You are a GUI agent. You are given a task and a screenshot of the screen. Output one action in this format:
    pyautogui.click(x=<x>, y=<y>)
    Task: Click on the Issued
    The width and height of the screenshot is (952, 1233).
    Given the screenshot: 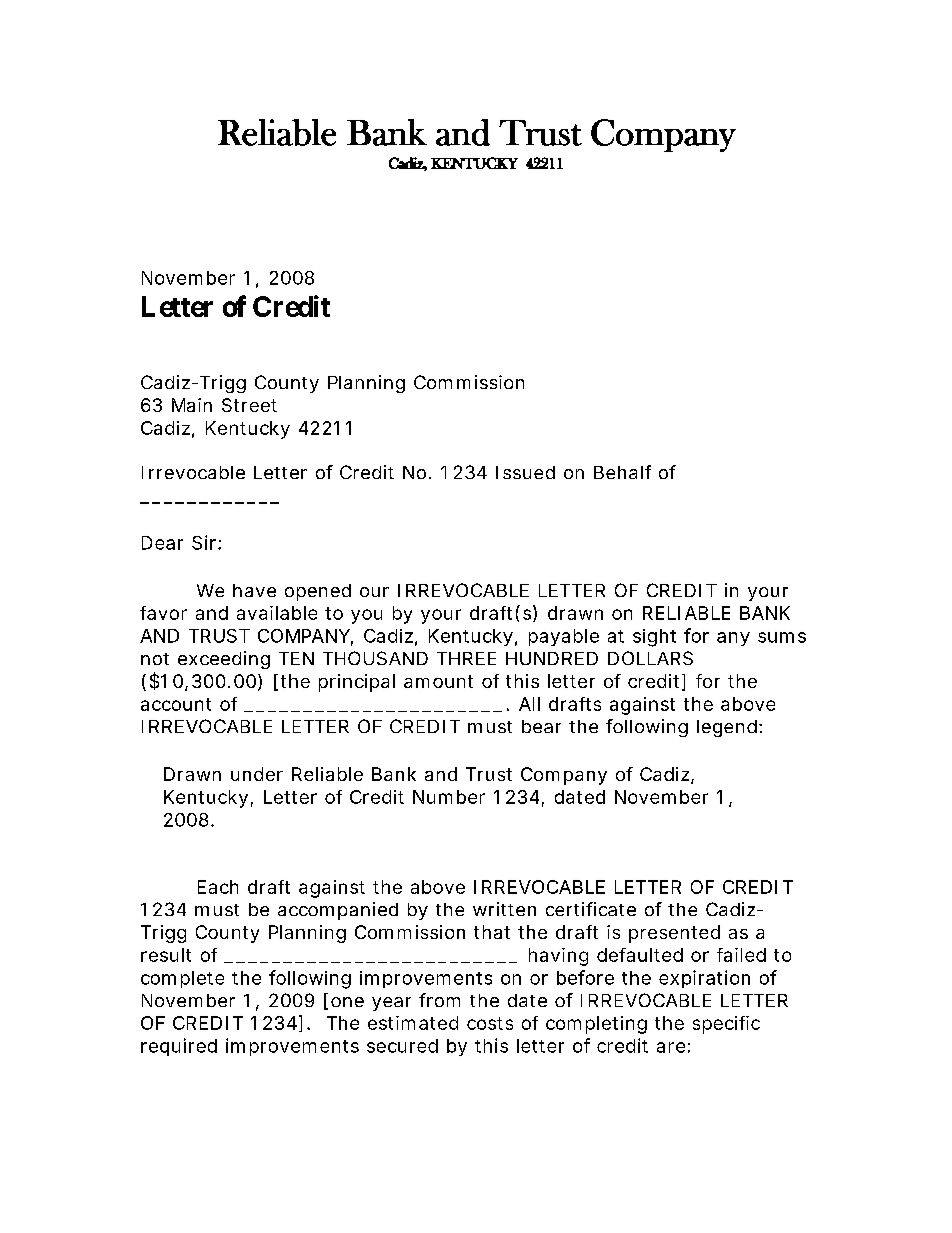 What is the action you would take?
    pyautogui.click(x=525, y=472)
